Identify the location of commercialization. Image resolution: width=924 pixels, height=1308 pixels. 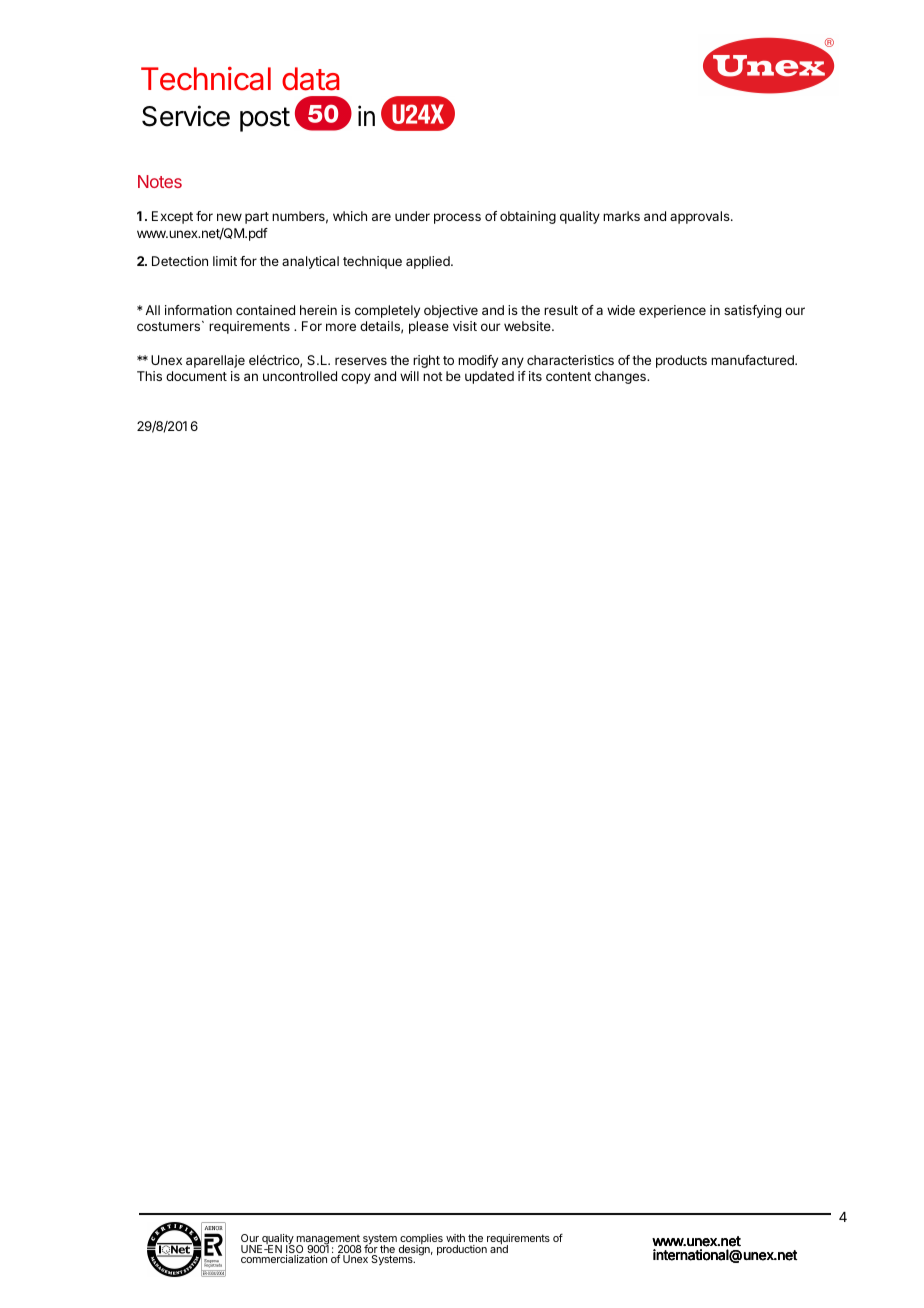
(284, 1259).
